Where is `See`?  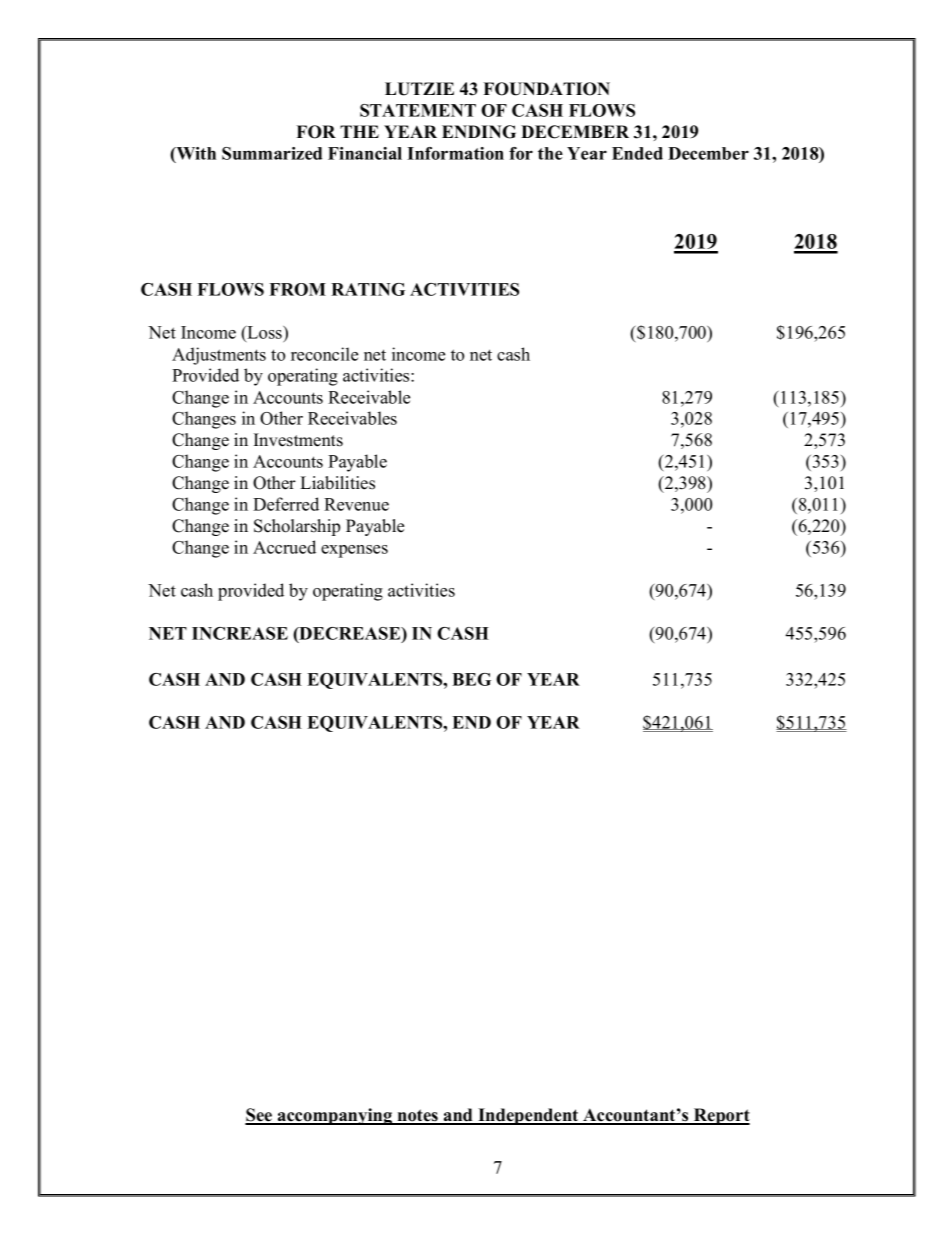 See is located at coordinates (260, 1116).
